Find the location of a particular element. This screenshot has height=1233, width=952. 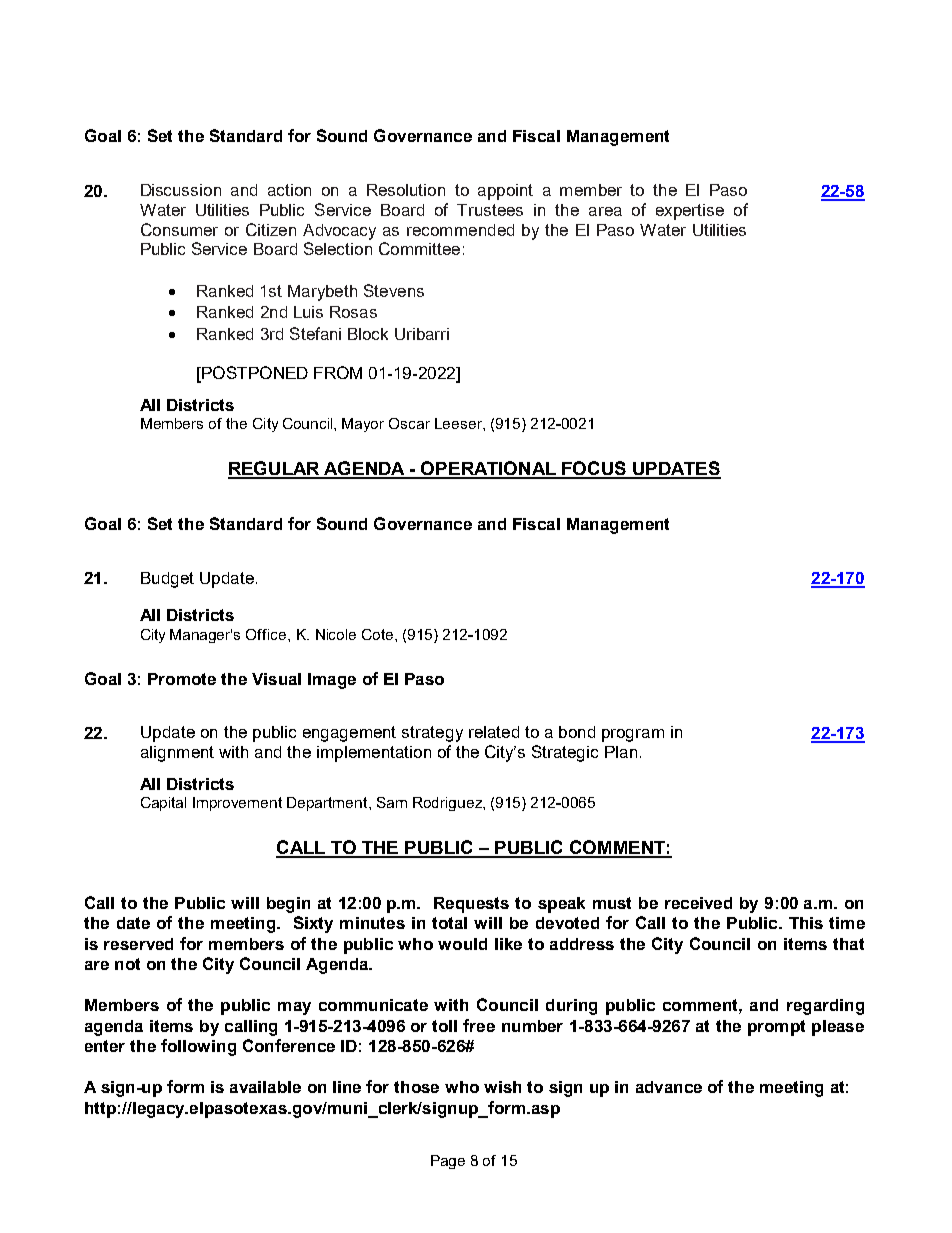

advance is located at coordinates (669, 1087).
